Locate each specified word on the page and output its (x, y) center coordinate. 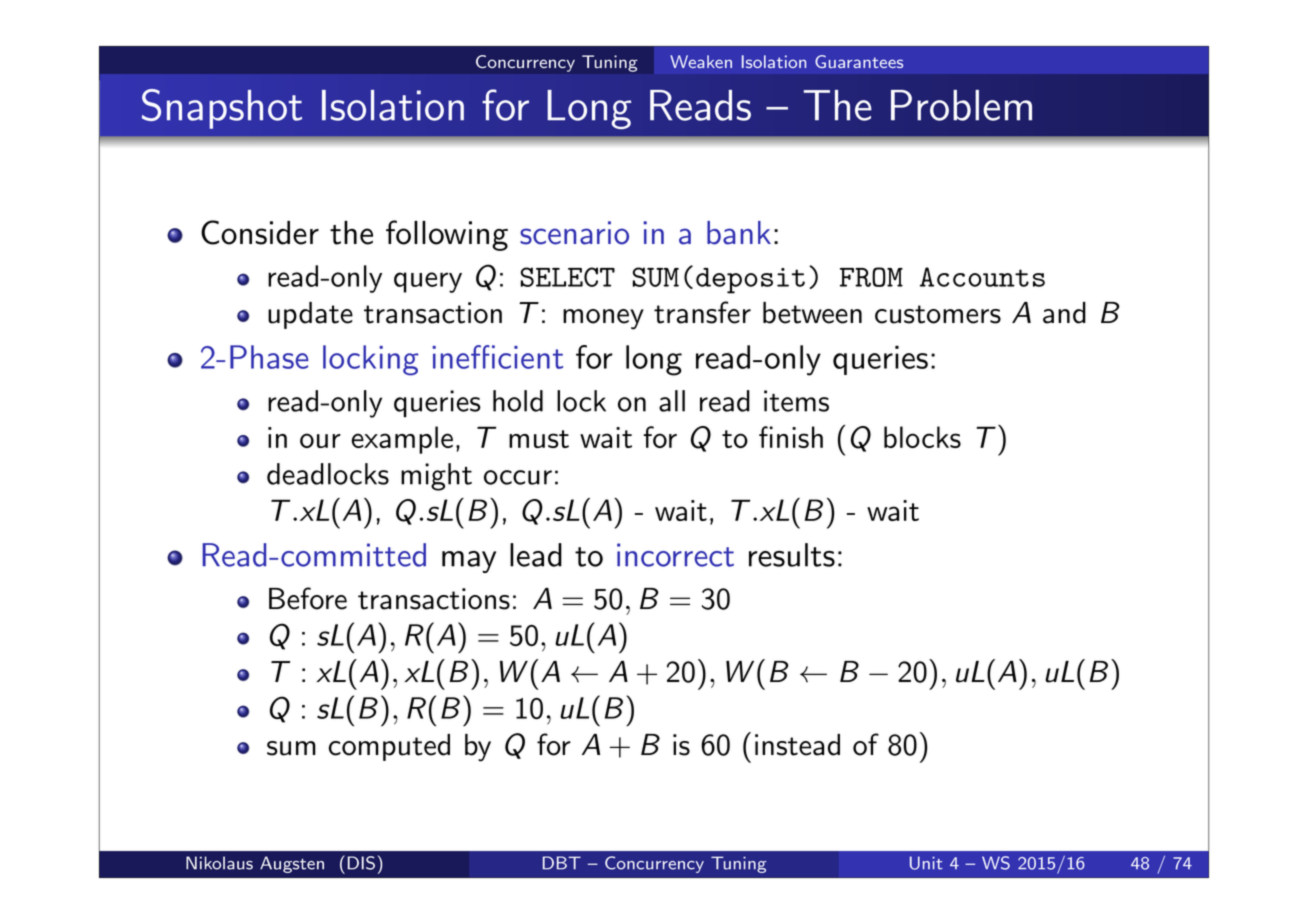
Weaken (701, 61)
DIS (361, 863)
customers (938, 314)
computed (389, 747)
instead (797, 745)
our (320, 440)
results (792, 555)
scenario (574, 233)
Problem (961, 105)
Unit (926, 863)
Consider (260, 232)
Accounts (982, 277)
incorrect (675, 555)
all (672, 401)
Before (308, 598)
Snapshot (222, 109)
